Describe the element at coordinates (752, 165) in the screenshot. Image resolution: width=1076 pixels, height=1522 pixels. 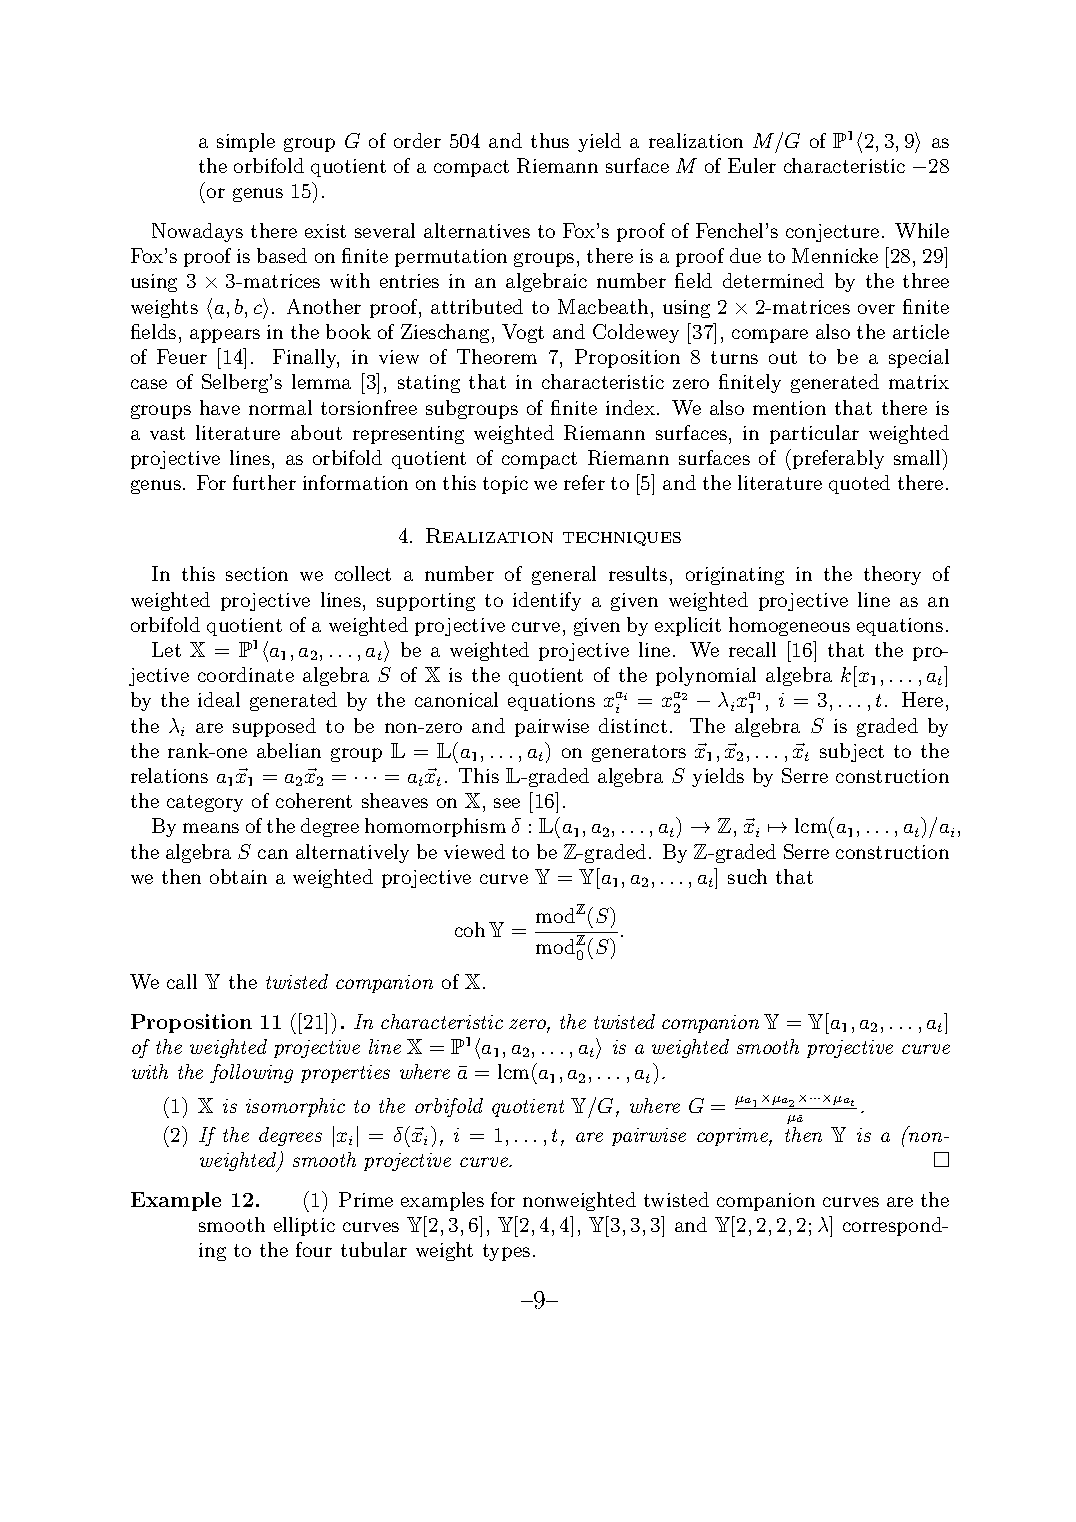
I see `Euler` at that location.
